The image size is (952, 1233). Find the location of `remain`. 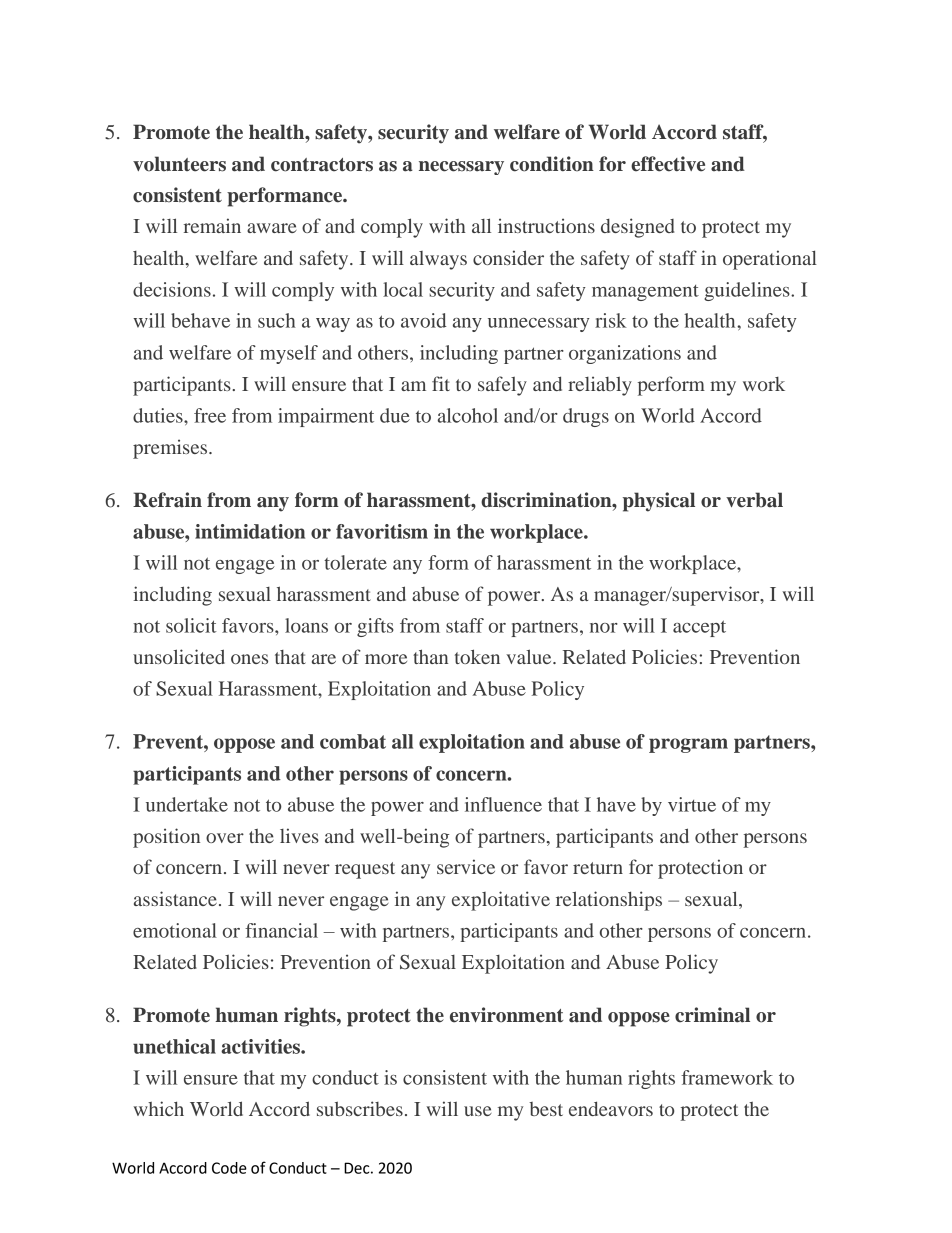

remain is located at coordinates (212, 225).
